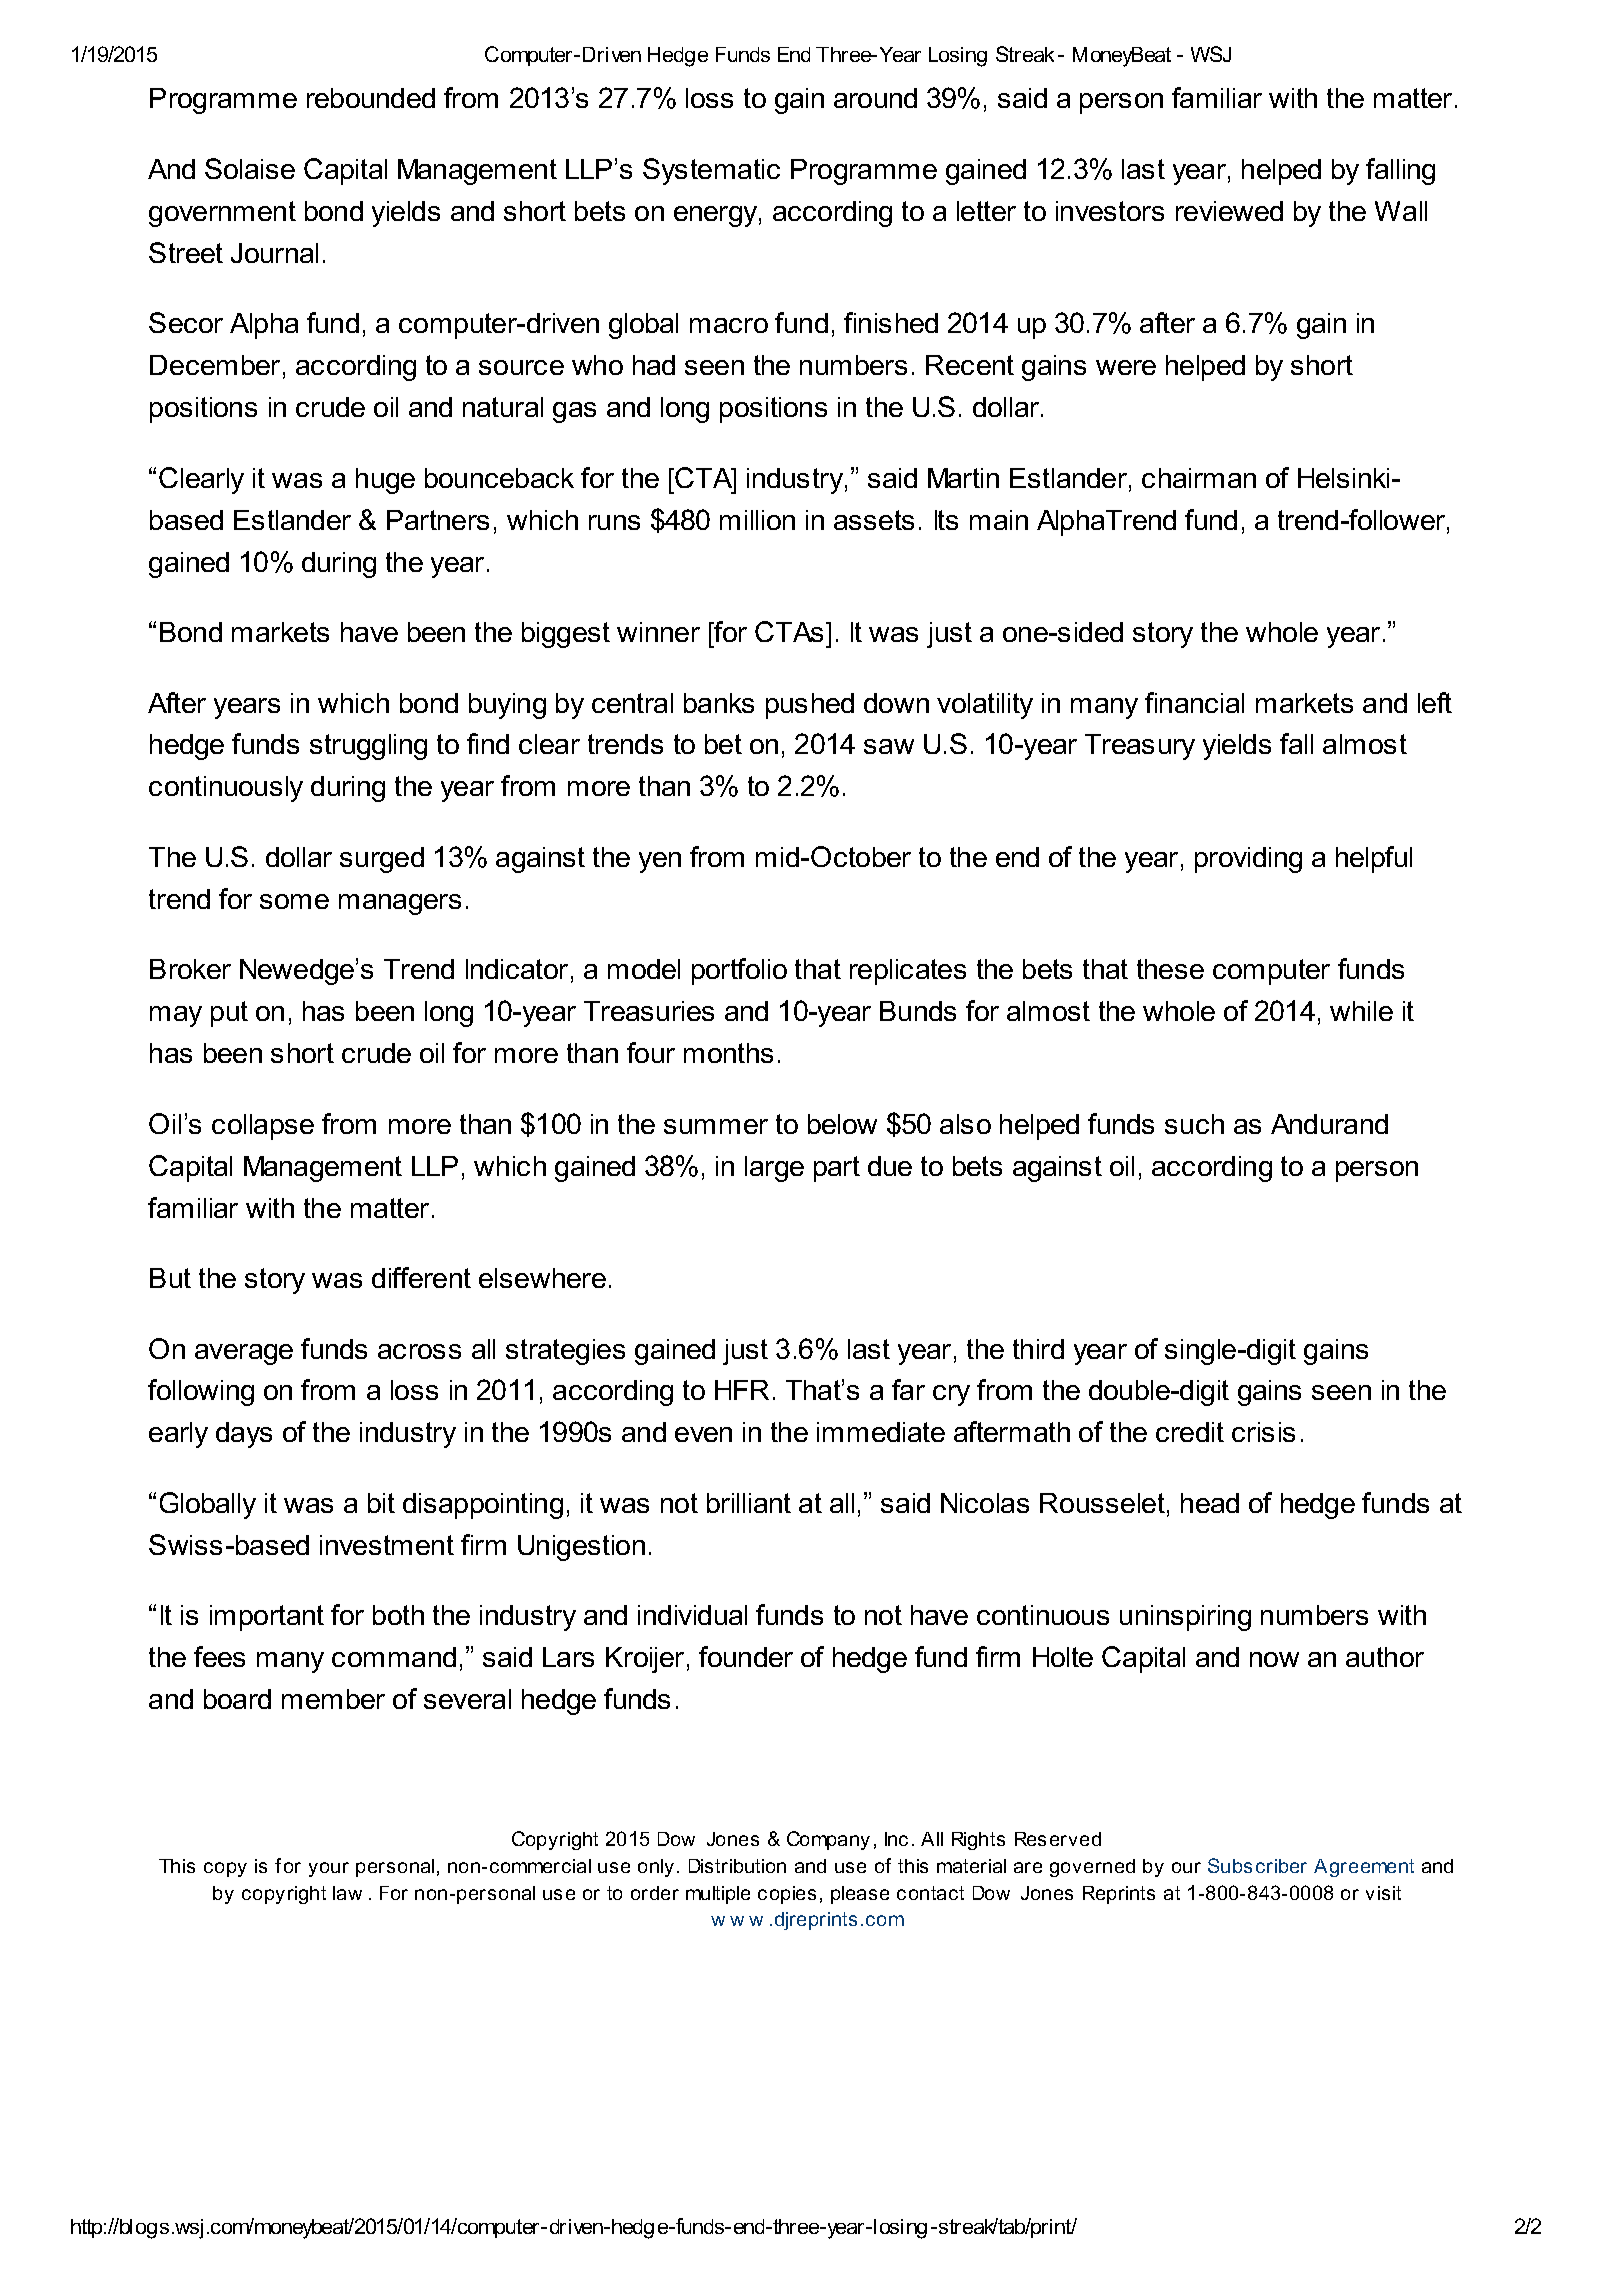  Describe the element at coordinates (1194, 702) in the screenshot. I see `financial` at that location.
